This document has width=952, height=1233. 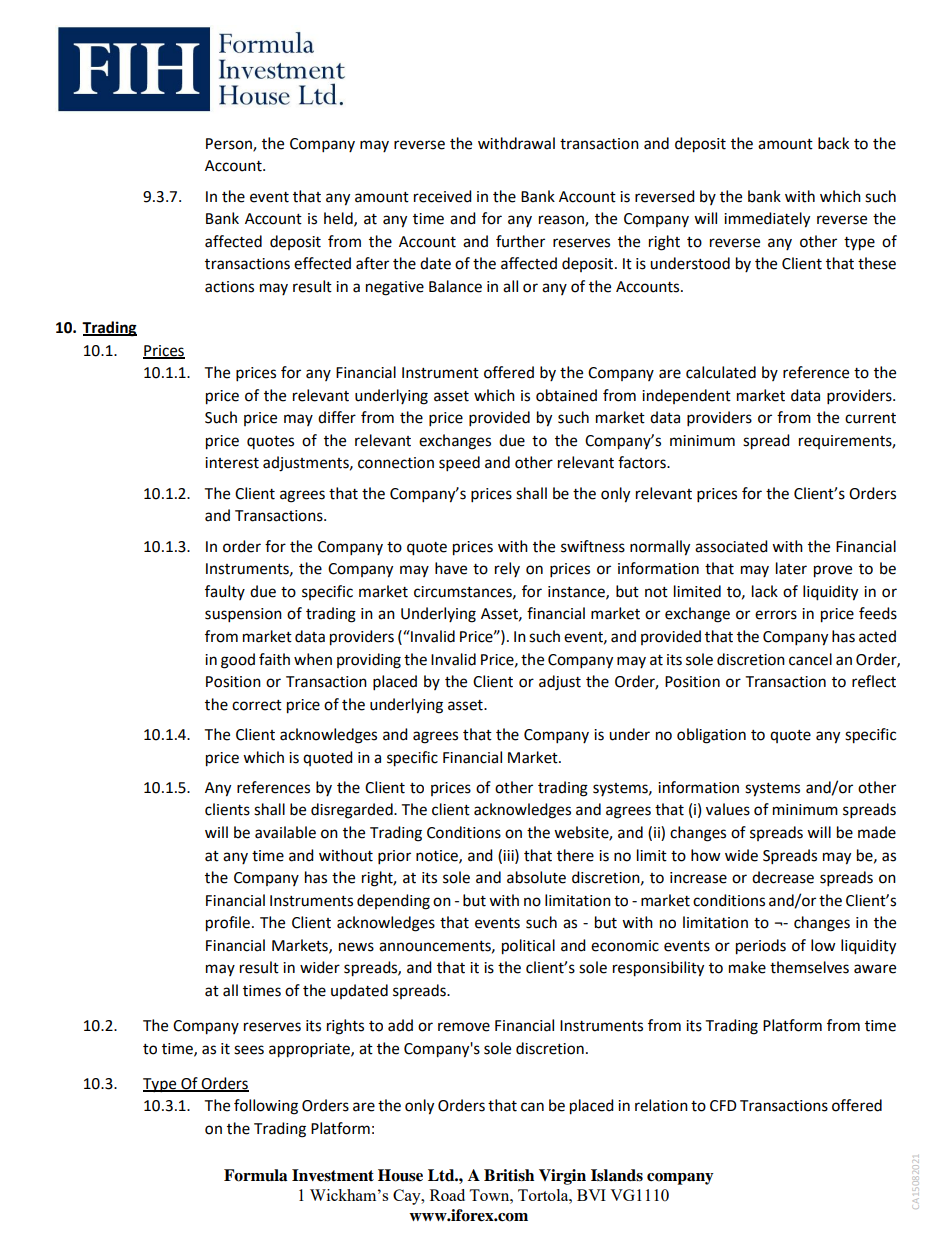 I want to click on back, so click(x=833, y=143).
